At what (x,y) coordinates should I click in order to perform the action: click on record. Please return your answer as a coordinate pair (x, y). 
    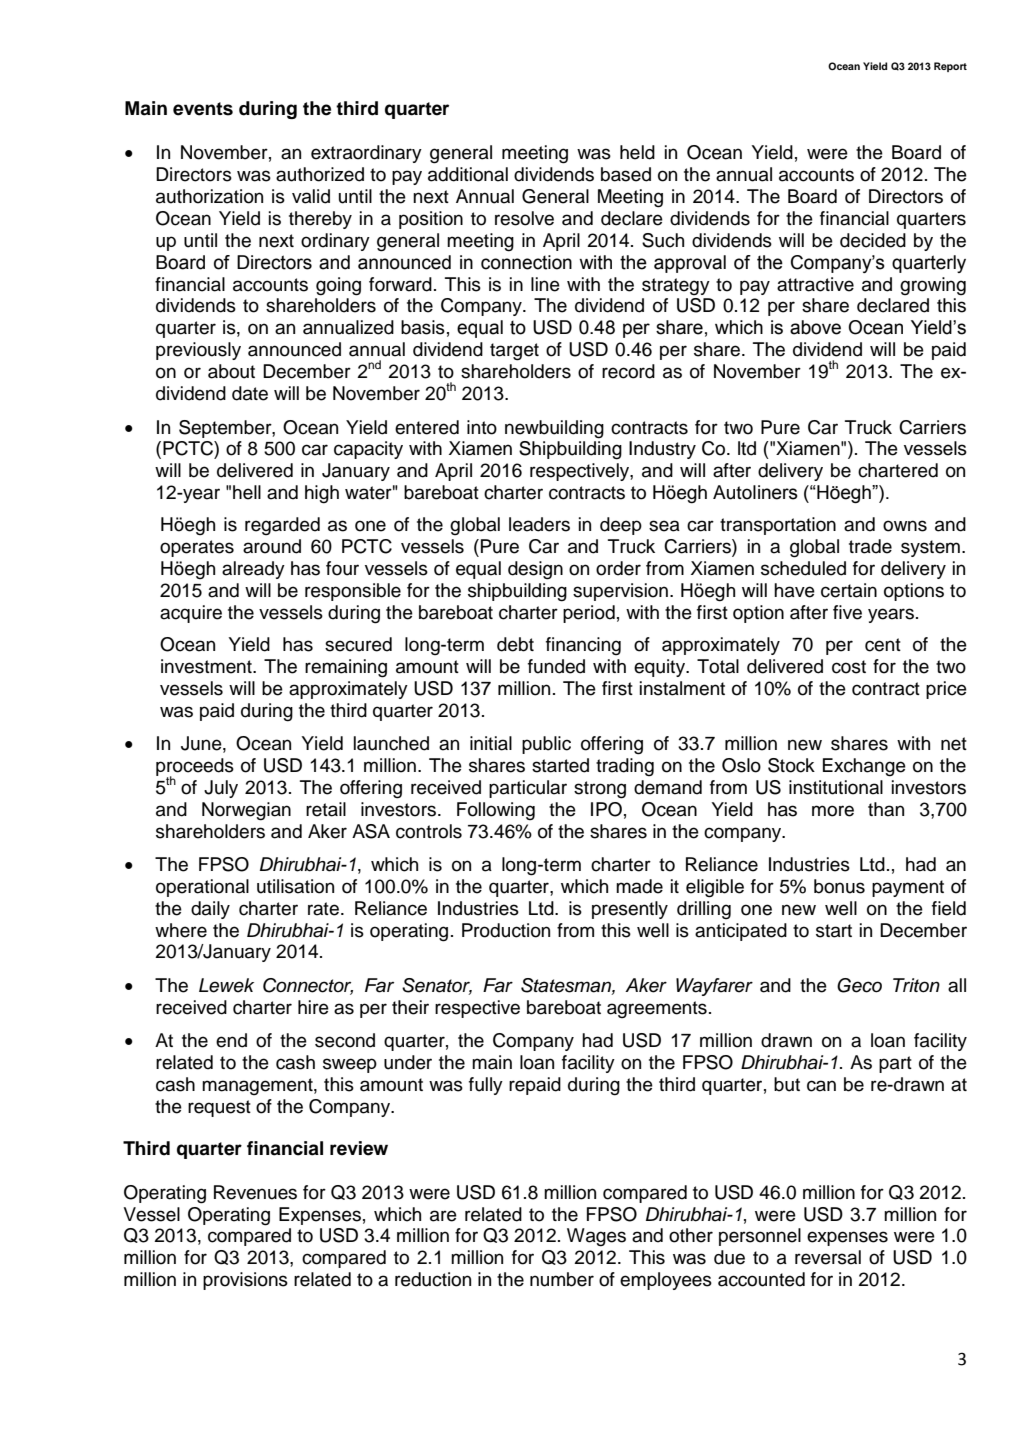
    Looking at the image, I should click on (628, 371).
